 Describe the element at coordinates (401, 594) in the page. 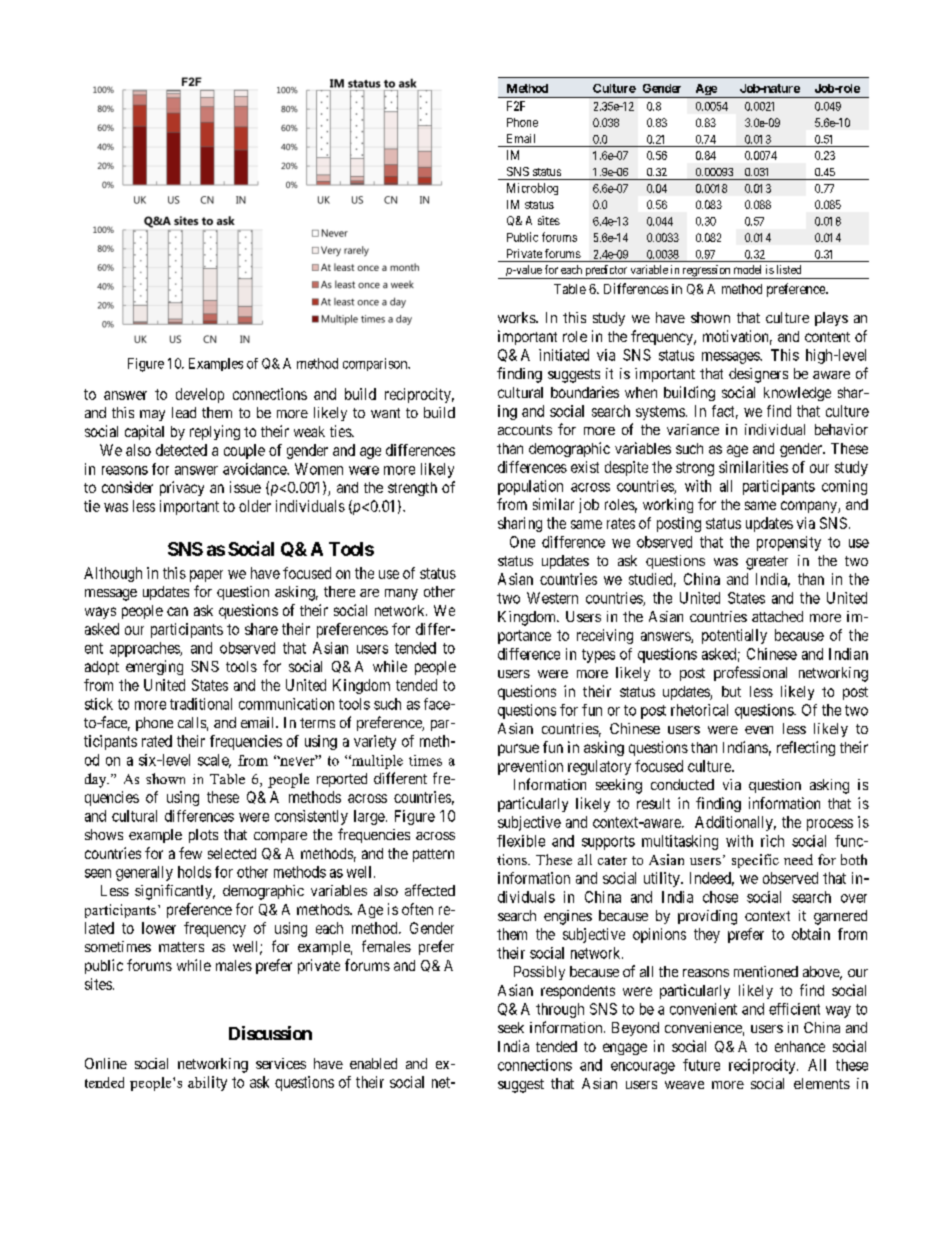

I see `many` at that location.
